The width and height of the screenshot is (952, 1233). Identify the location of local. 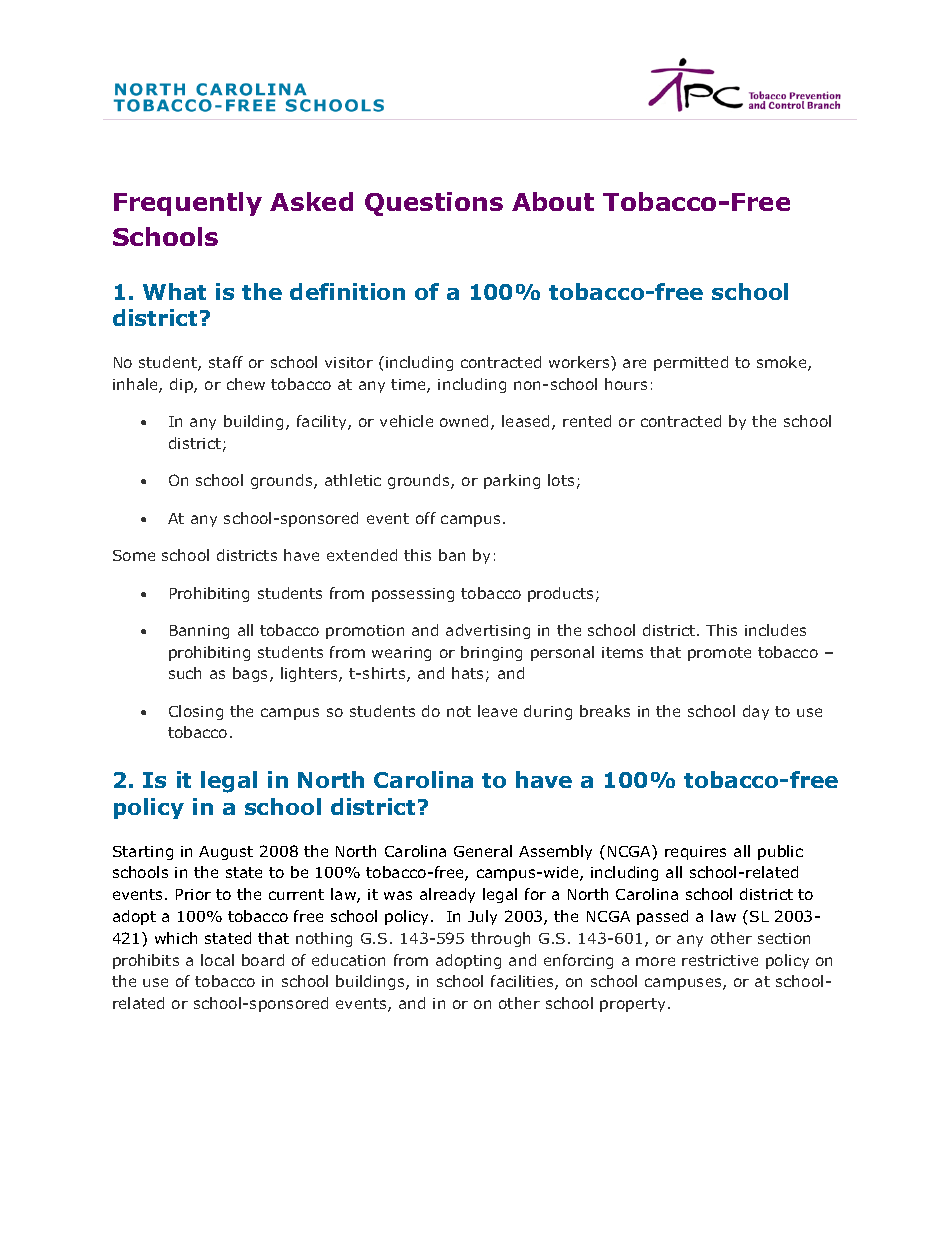
(217, 960).
